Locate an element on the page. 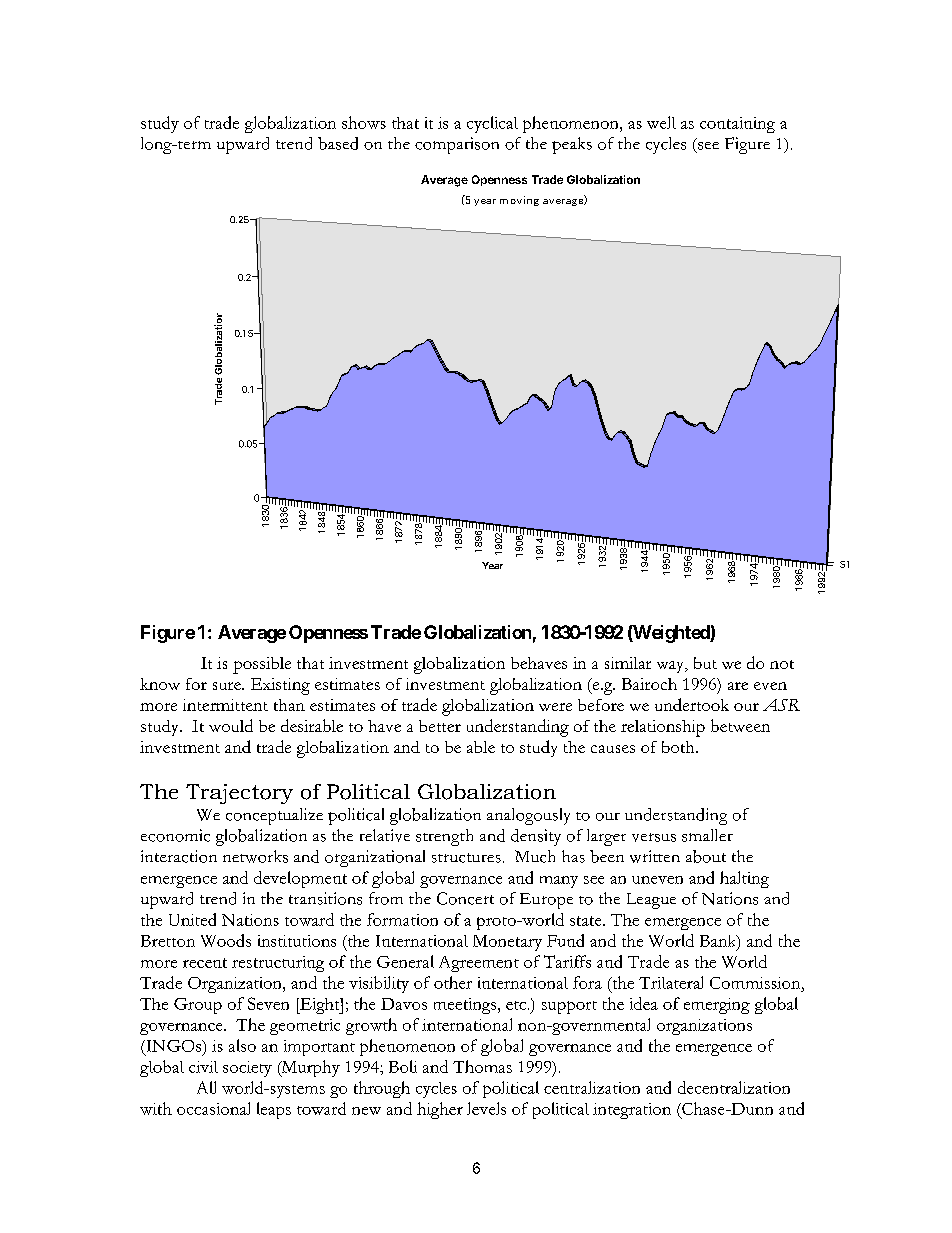 This image has width=952, height=1233. possible is located at coordinates (262, 665).
